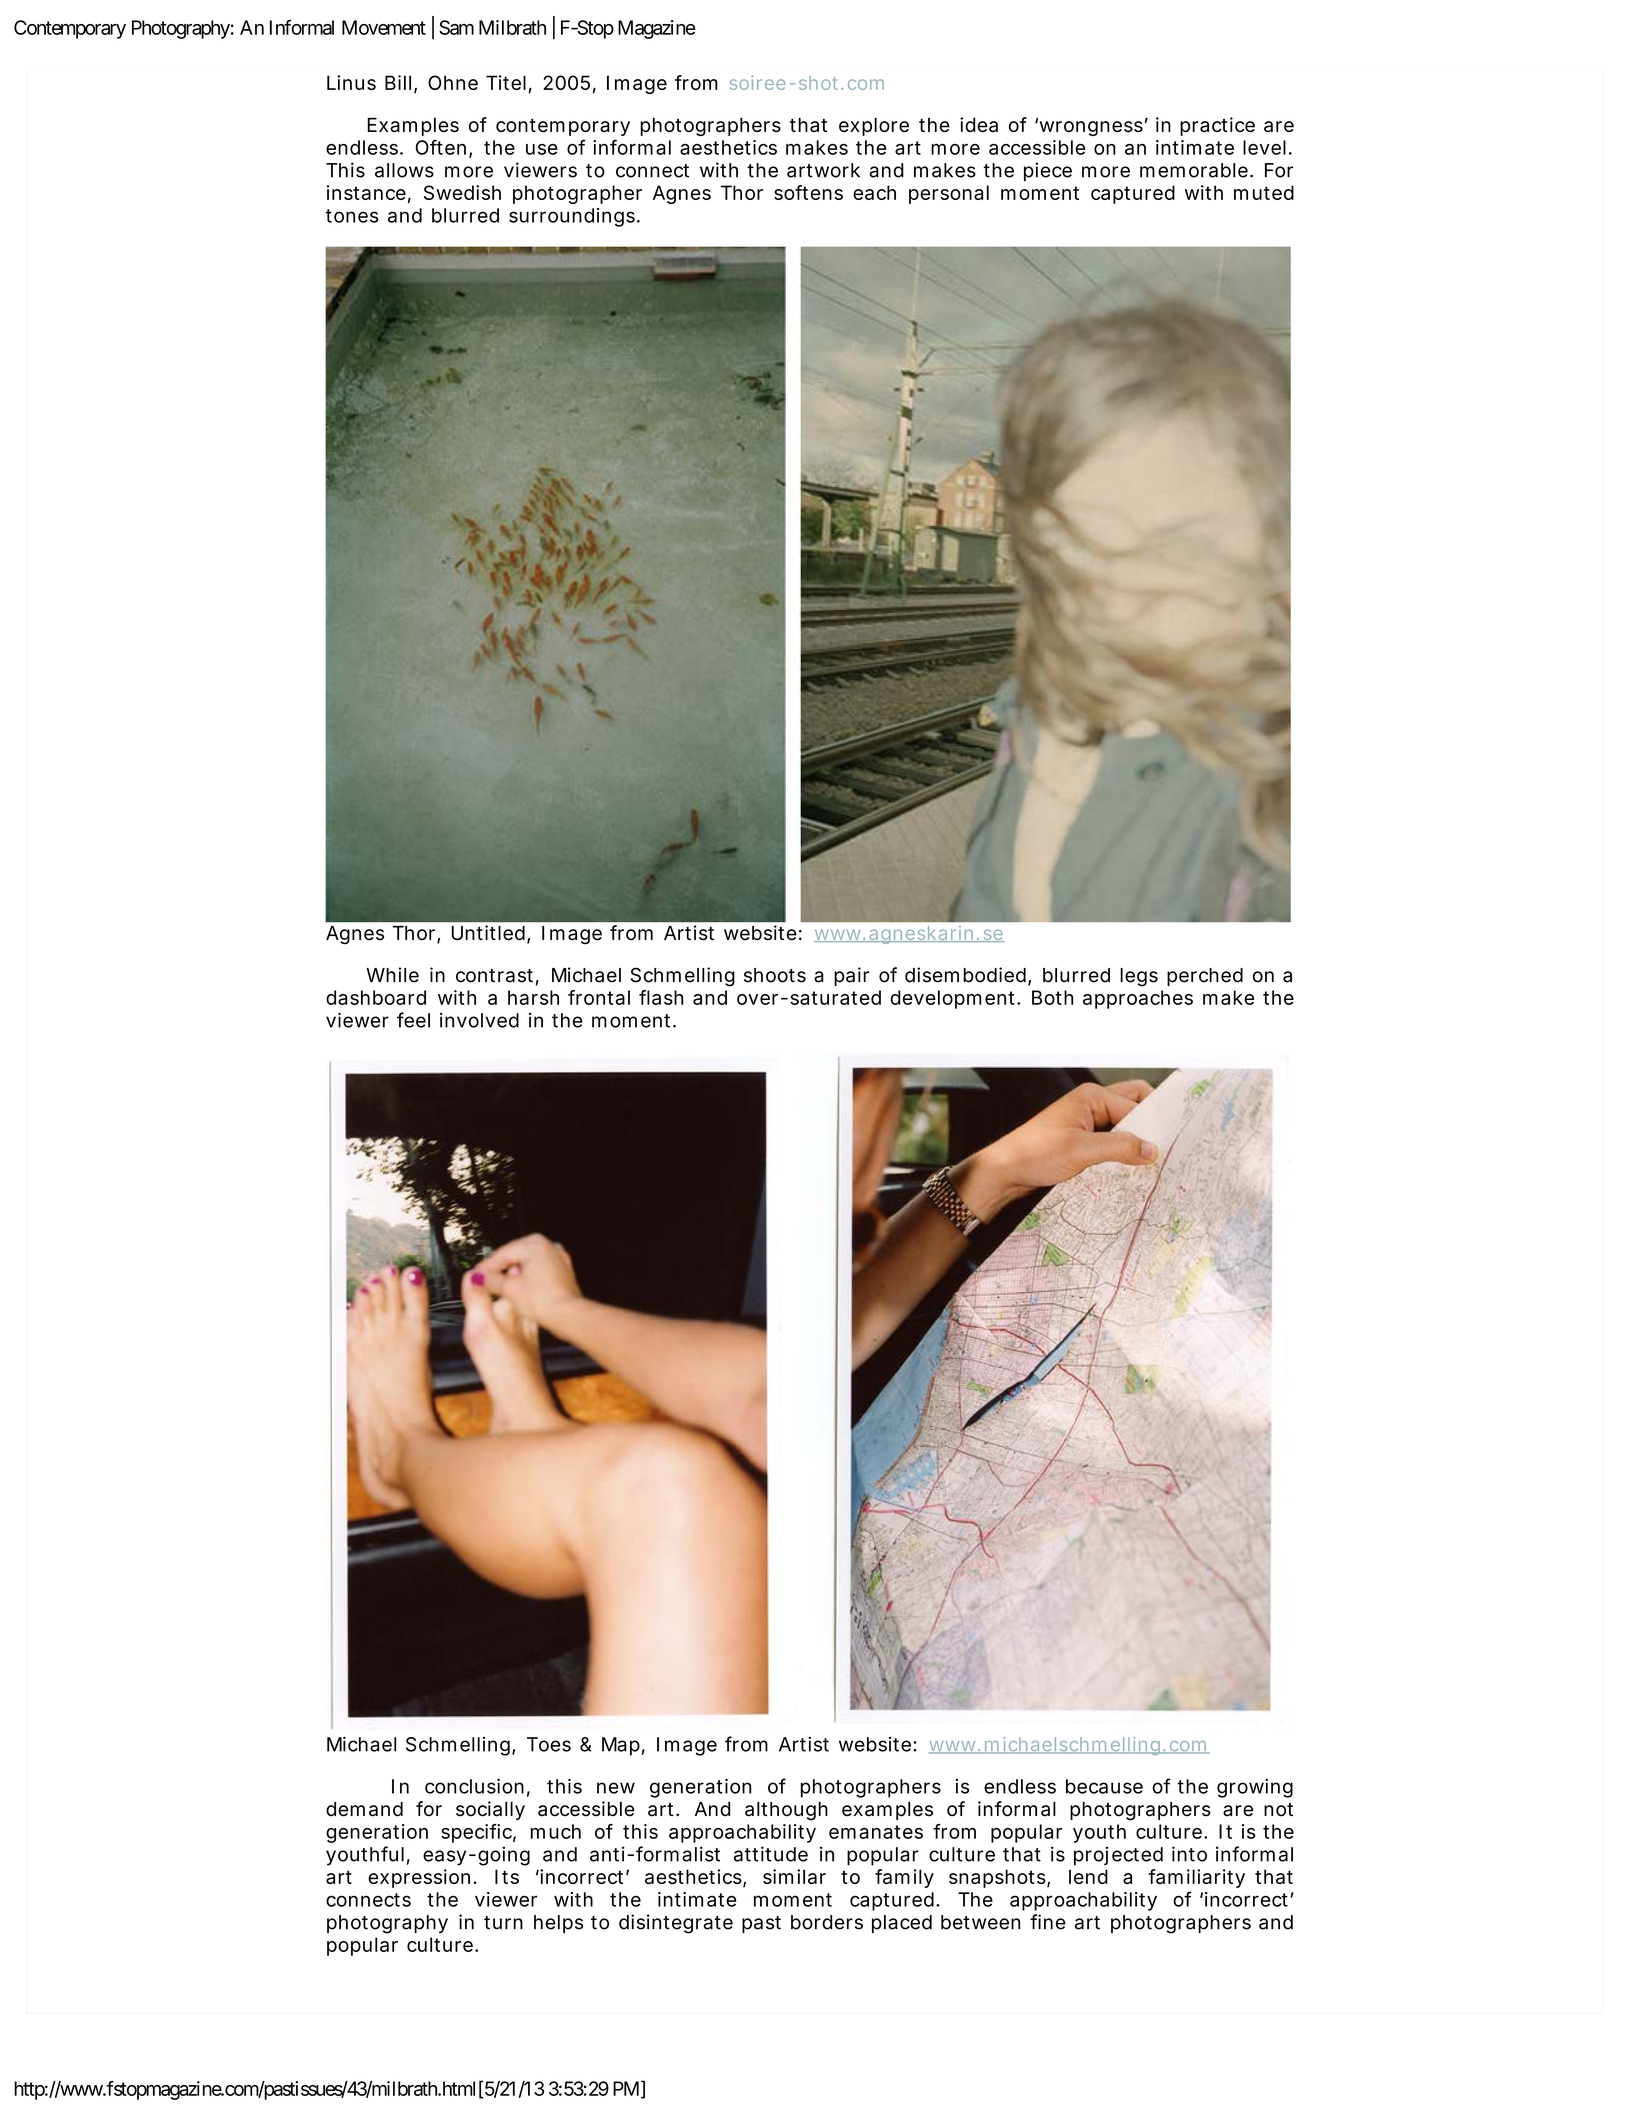 The image size is (1630, 2109). I want to click on perched, so click(1205, 977).
